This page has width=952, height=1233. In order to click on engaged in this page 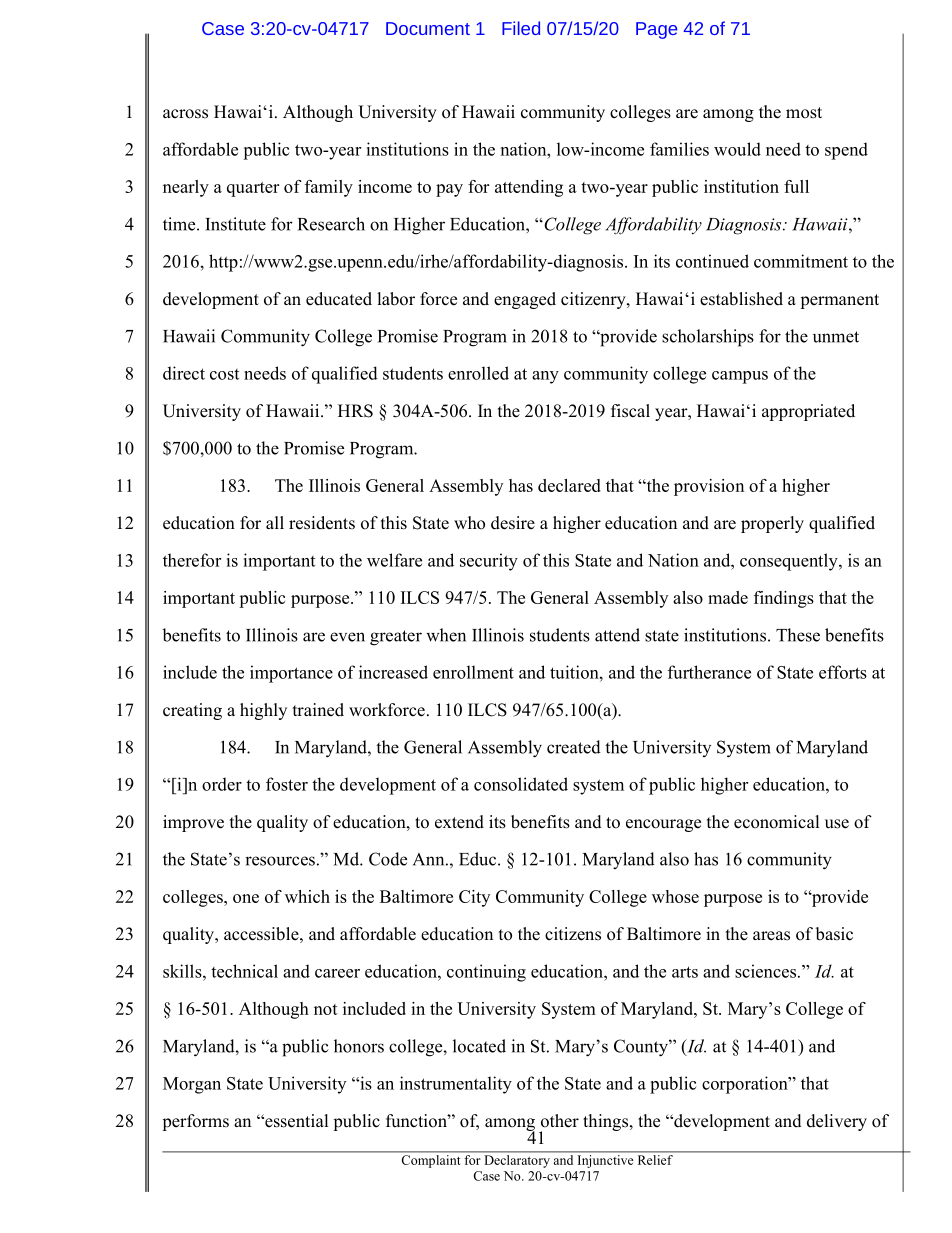, I will do `click(525, 300)`.
